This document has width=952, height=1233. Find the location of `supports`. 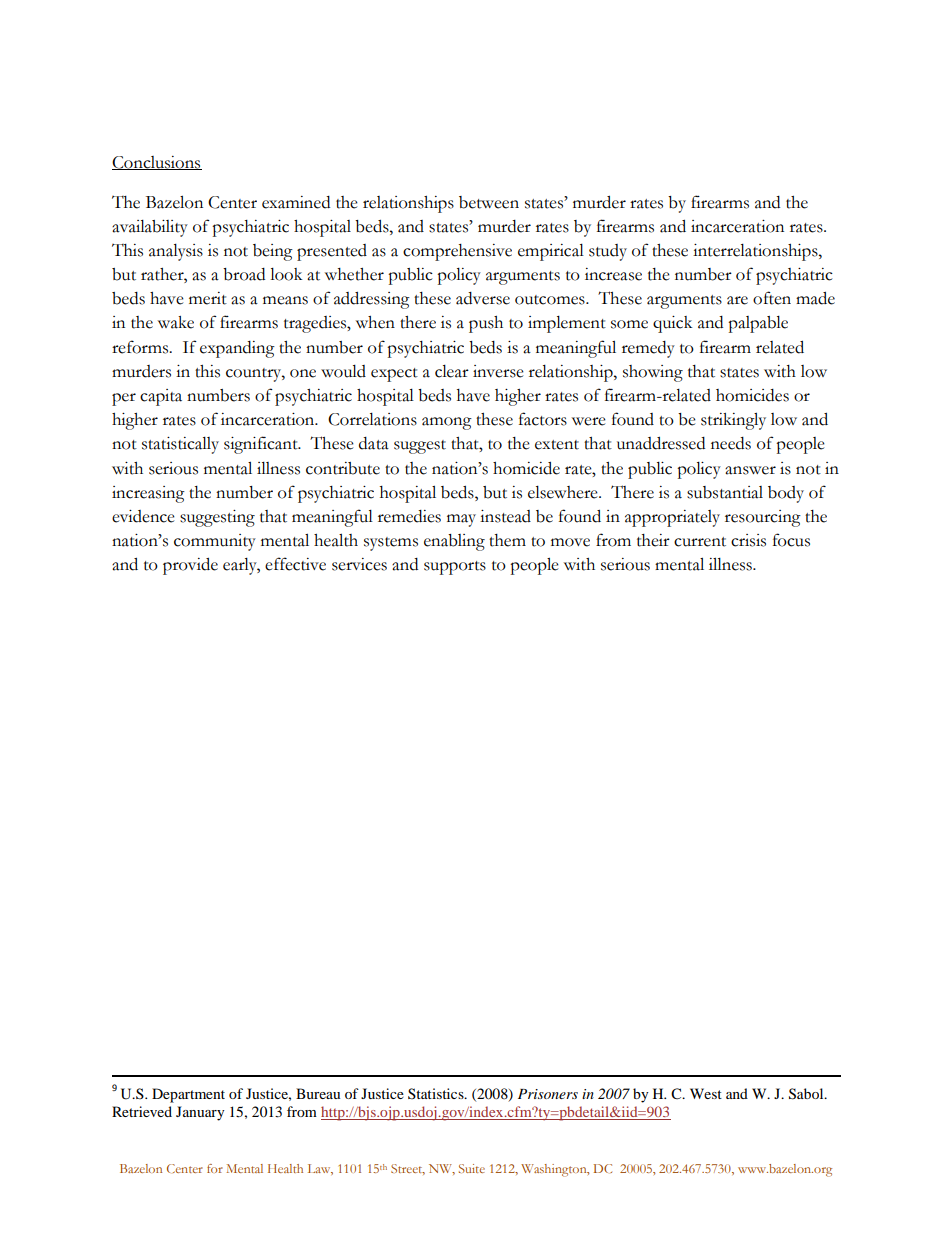

supports is located at coordinates (455, 568).
